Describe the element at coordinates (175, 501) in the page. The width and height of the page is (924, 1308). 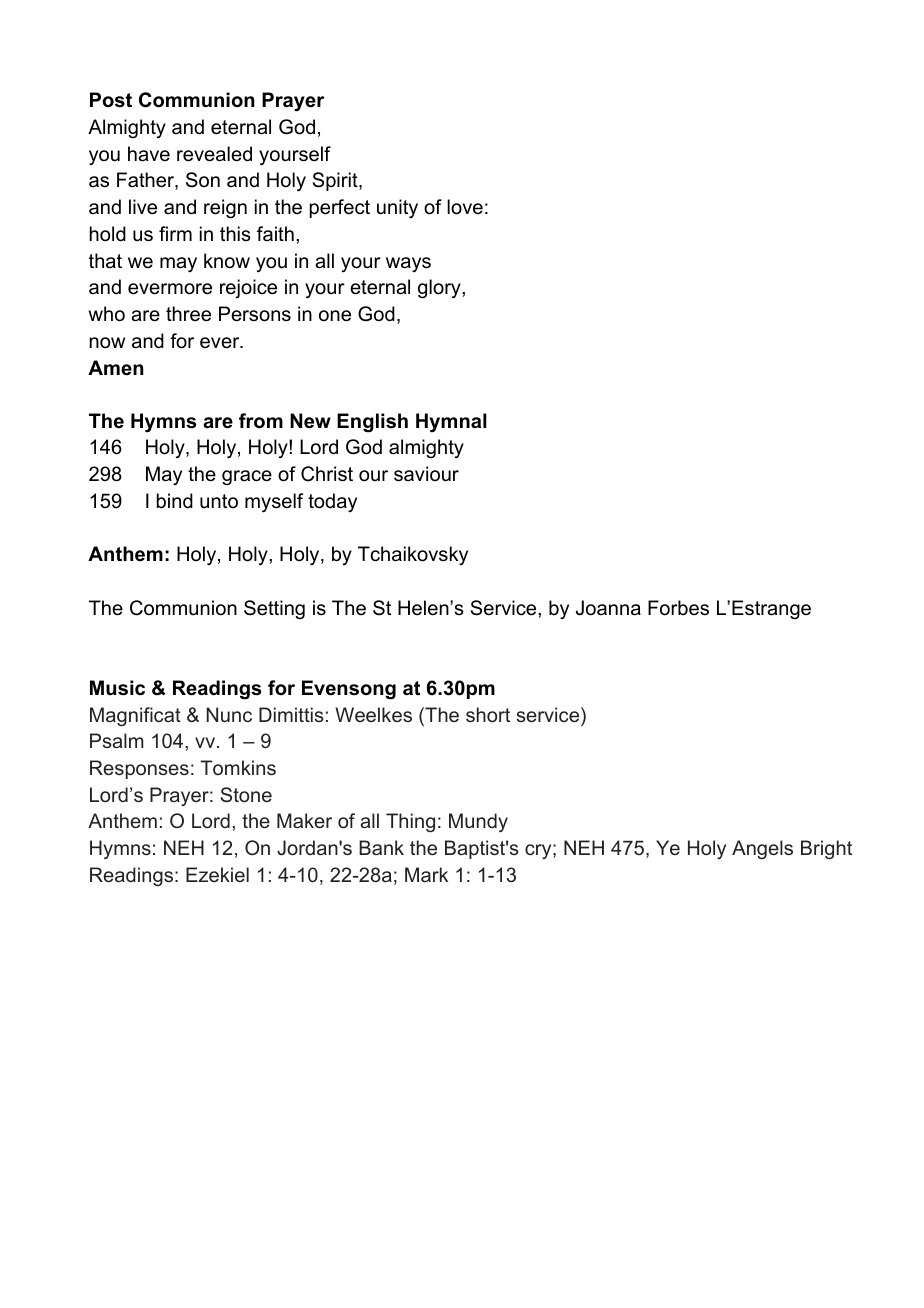
I see `bind` at that location.
